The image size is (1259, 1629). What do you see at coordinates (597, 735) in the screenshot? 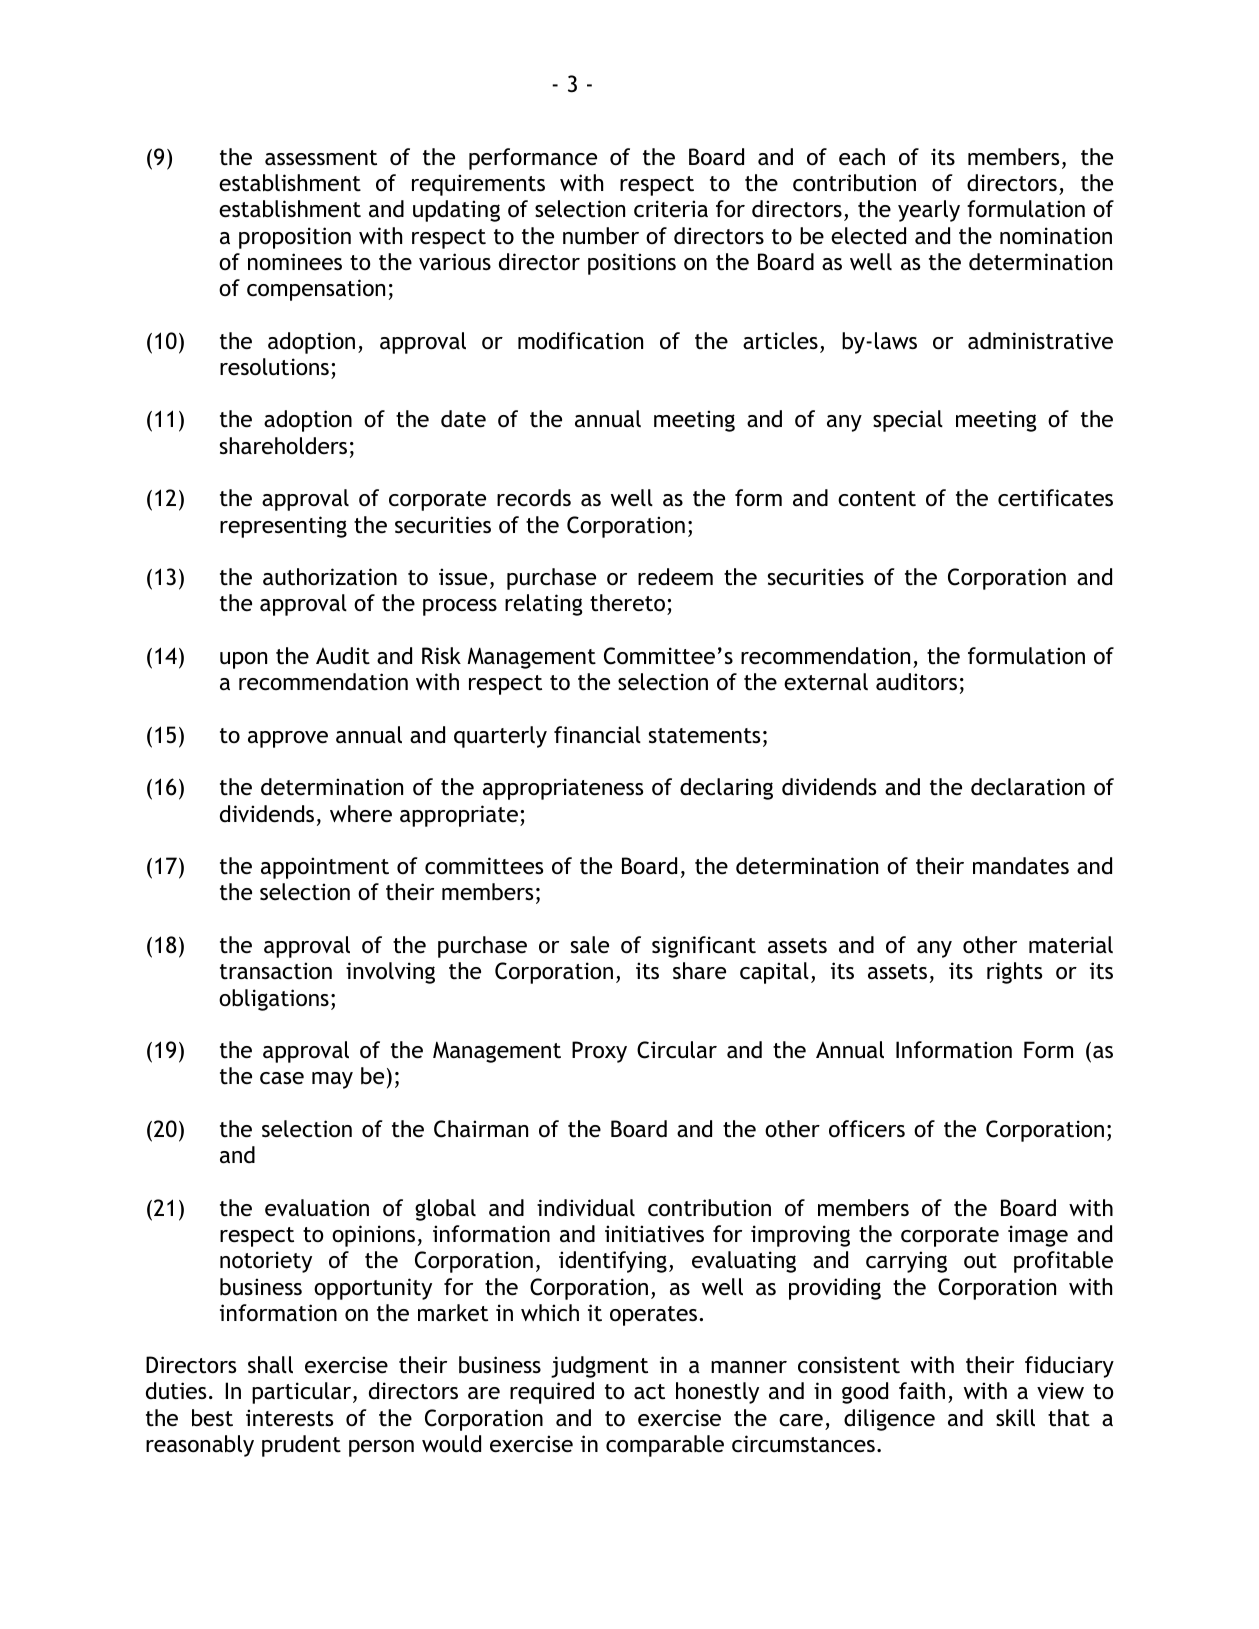
I see `financial` at bounding box center [597, 735].
